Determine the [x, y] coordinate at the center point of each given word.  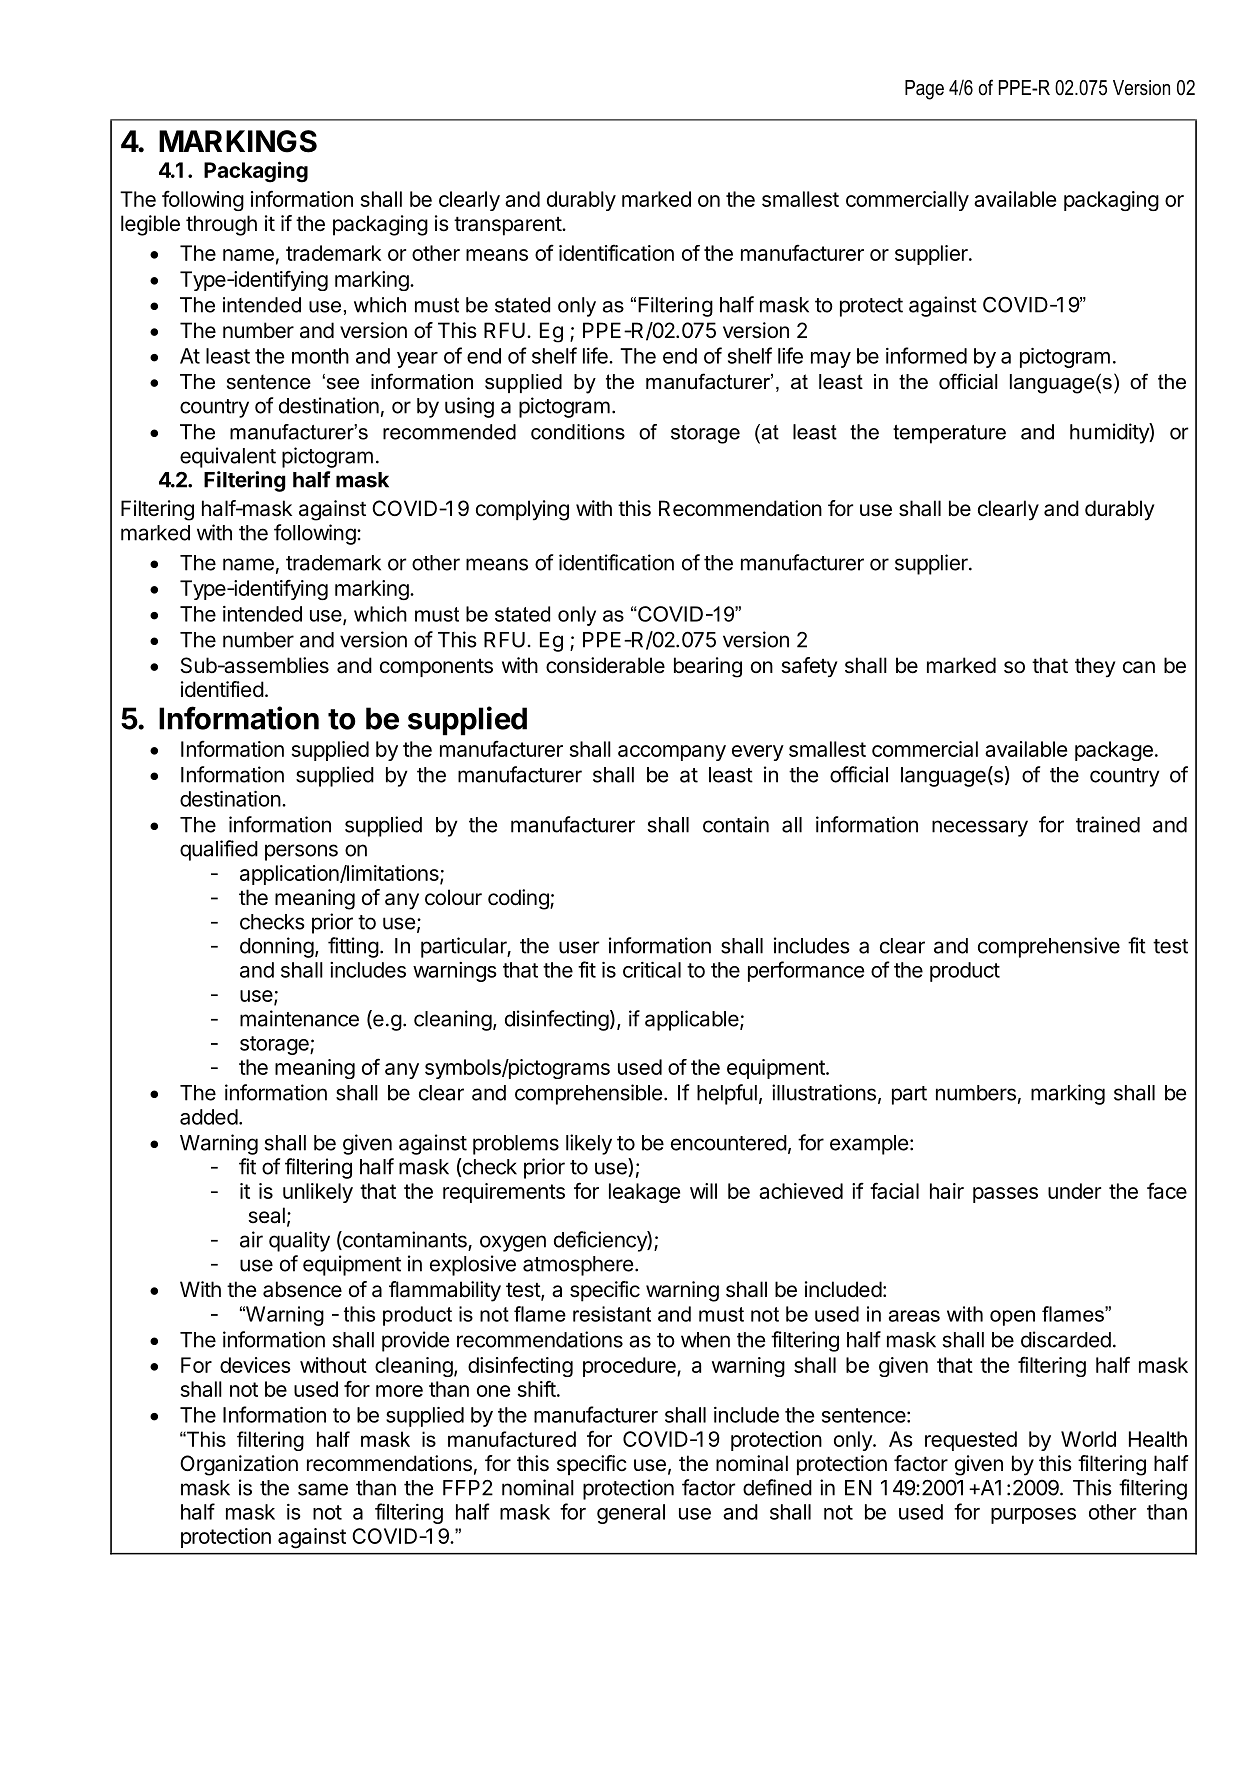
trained [1108, 824]
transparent [508, 226]
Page [924, 90]
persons [301, 852]
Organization [239, 1465]
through [221, 225]
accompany [672, 753]
